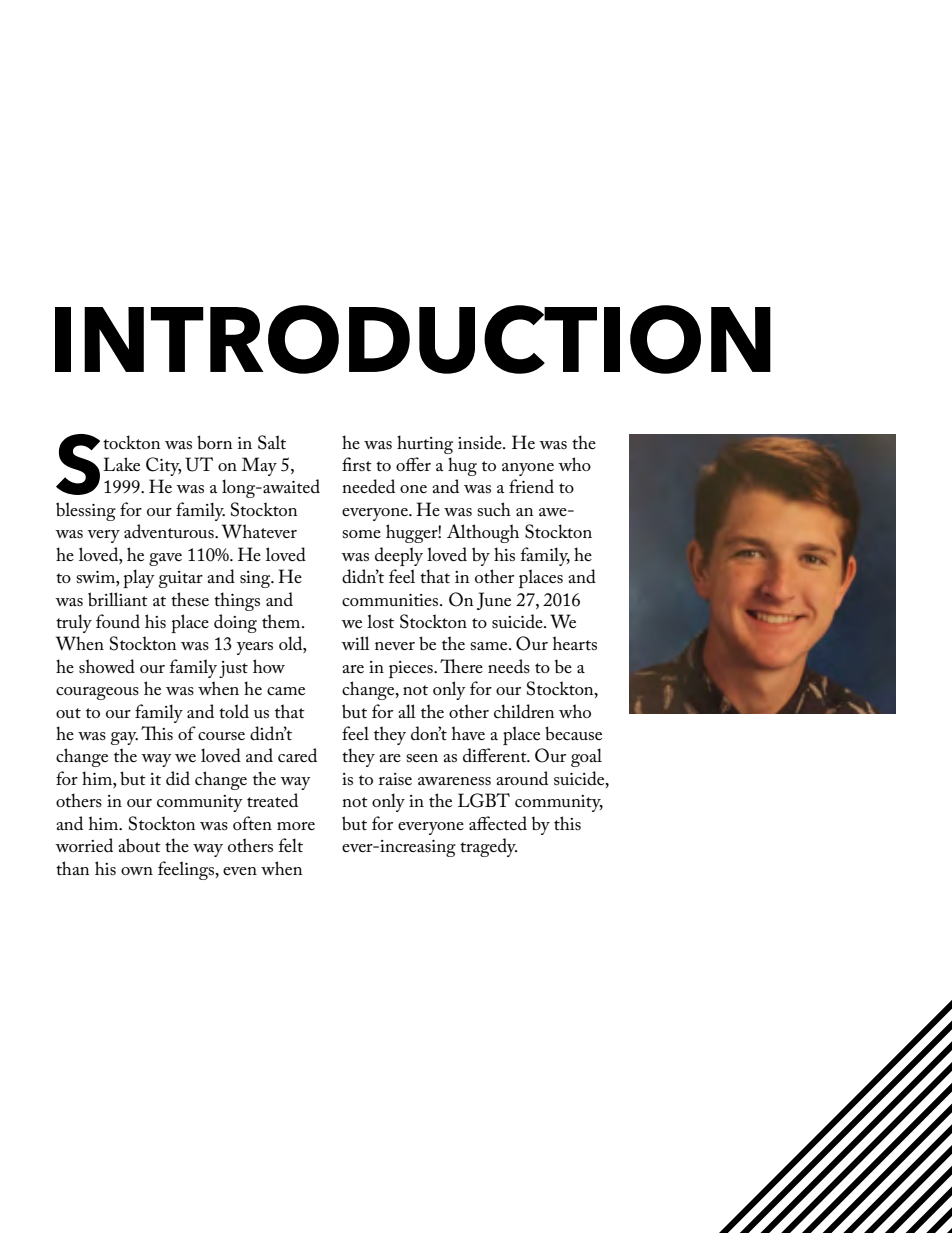 This screenshot has height=1233, width=952. Describe the element at coordinates (170, 531) in the screenshot. I see `adventurous` at that location.
